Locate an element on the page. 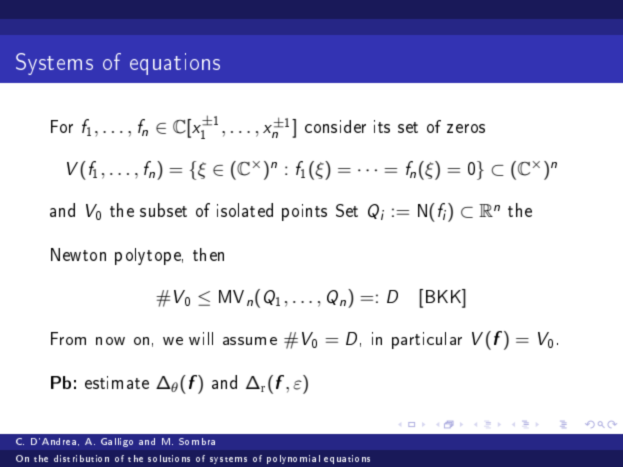 The image size is (623, 467). subset is located at coordinates (163, 210).
